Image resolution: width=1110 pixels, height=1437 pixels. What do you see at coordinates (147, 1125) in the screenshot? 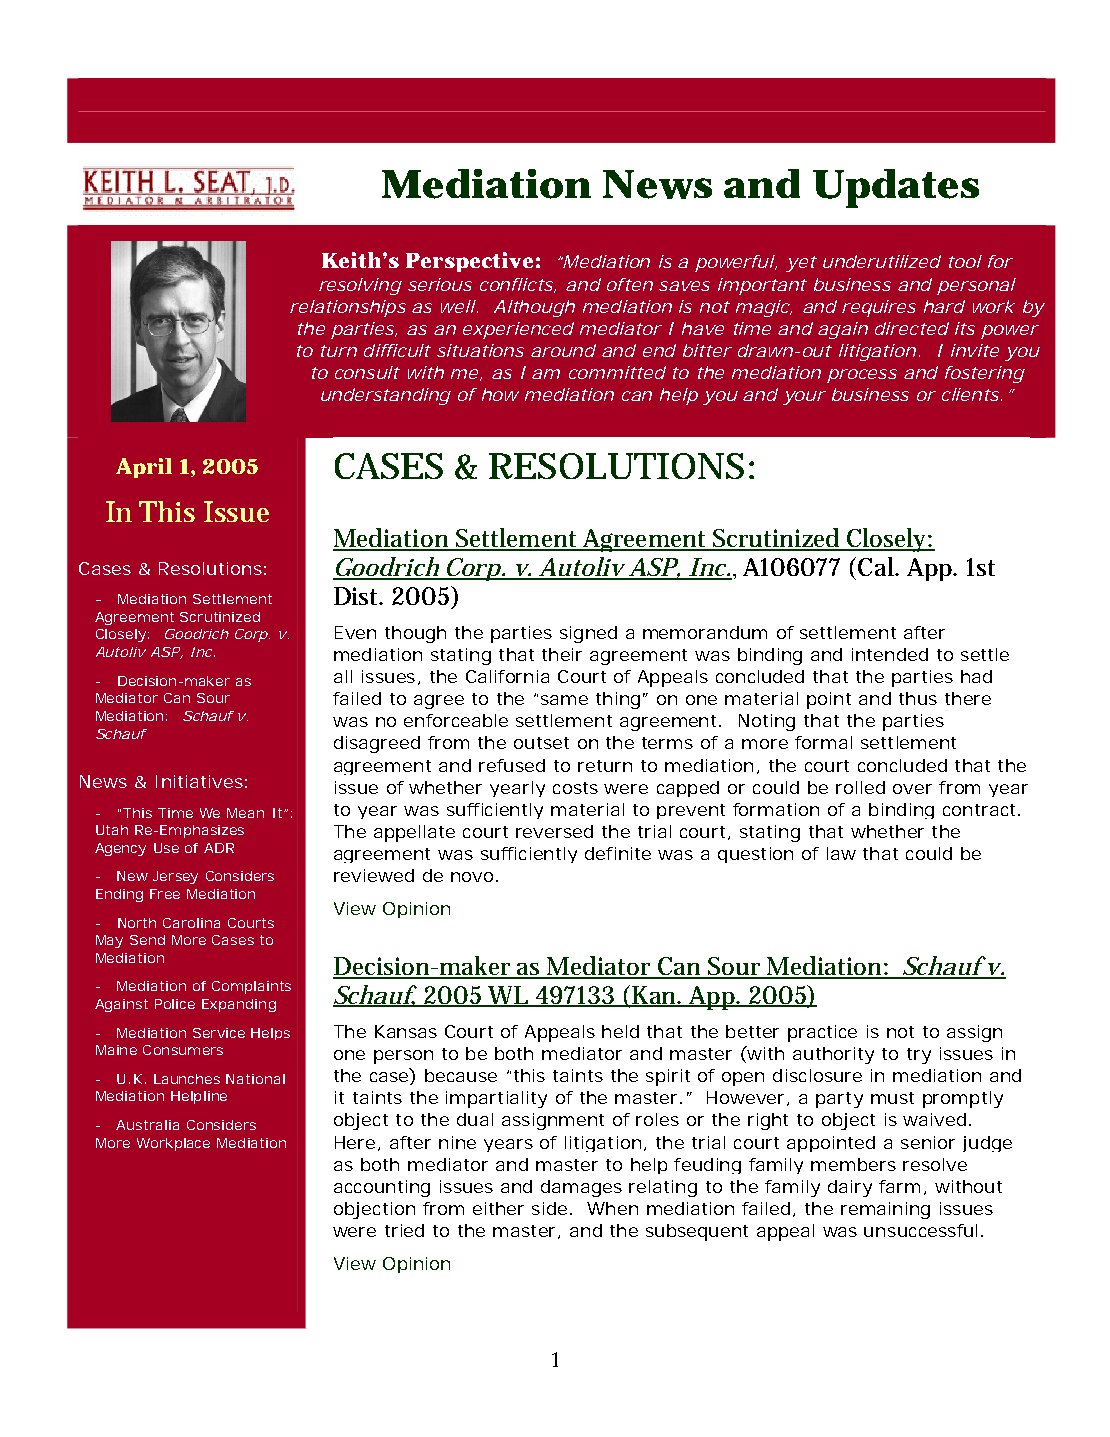
I see `Australia` at bounding box center [147, 1125].
